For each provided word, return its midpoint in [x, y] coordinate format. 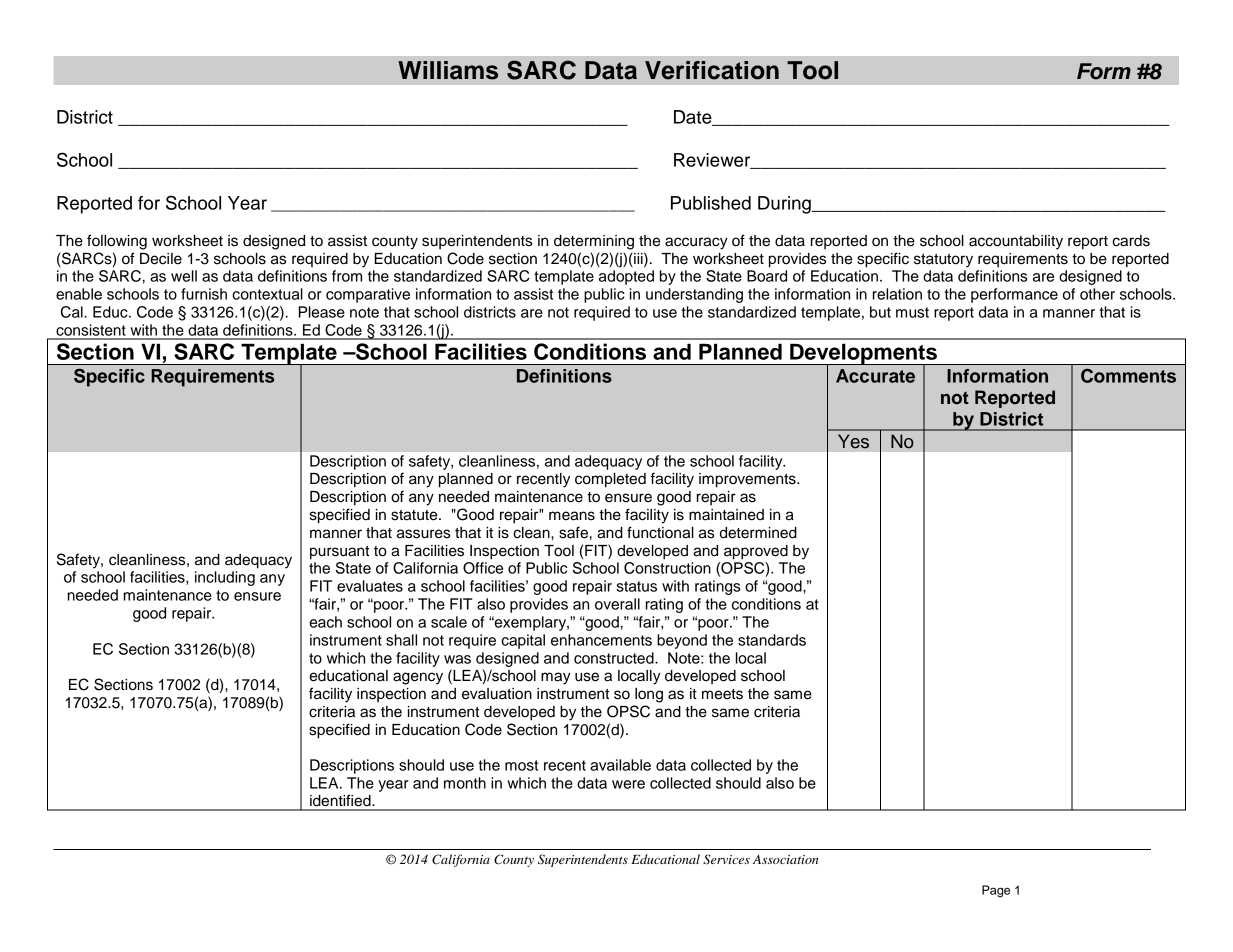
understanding [694, 295]
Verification [712, 70]
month [465, 783]
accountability [1016, 242]
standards [772, 640]
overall [617, 604]
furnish [204, 294]
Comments [1128, 375]
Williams [448, 70]
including [225, 578]
